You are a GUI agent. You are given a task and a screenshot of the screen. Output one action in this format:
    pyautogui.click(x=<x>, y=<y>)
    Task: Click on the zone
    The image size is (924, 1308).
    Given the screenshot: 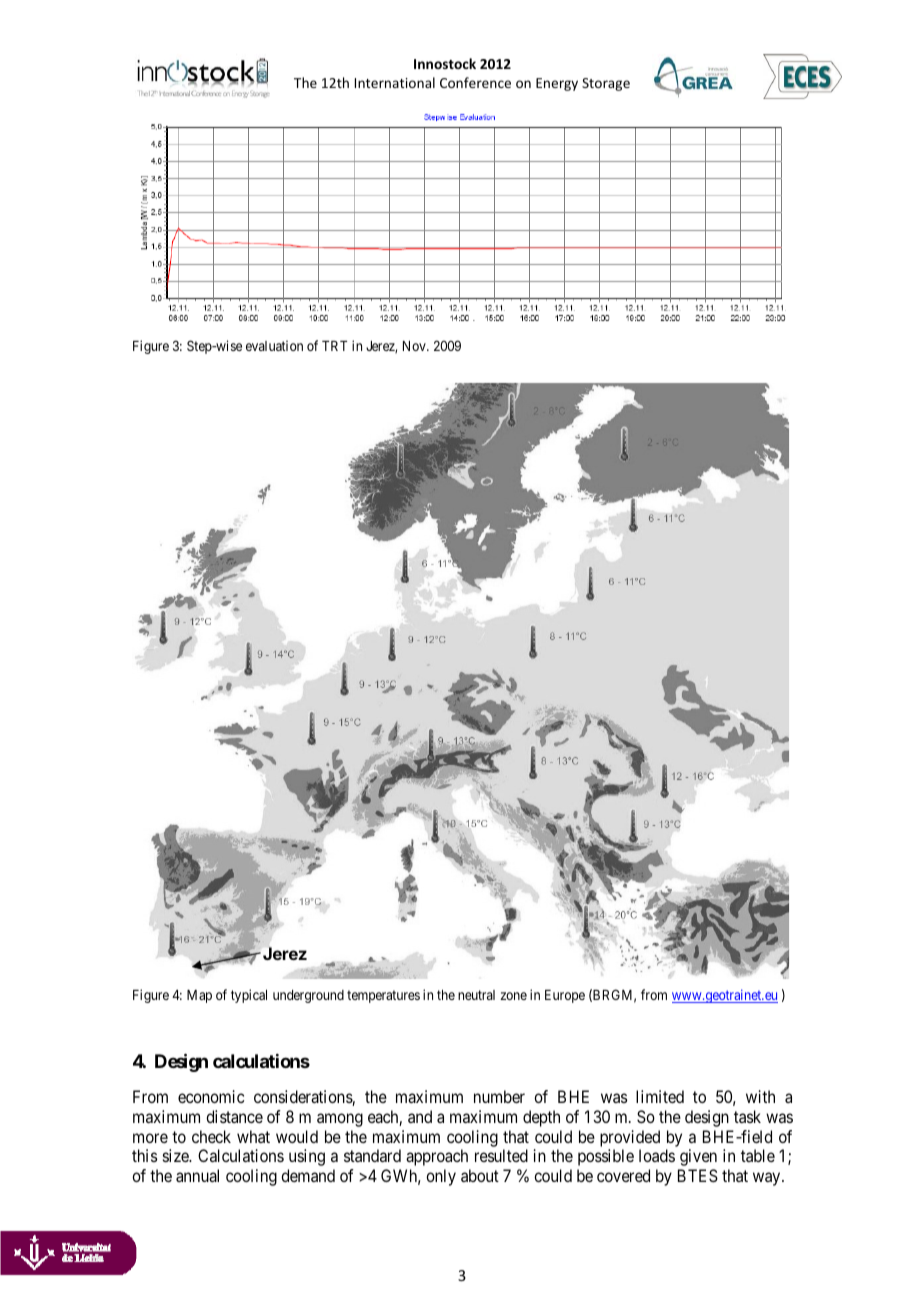 What is the action you would take?
    pyautogui.click(x=513, y=996)
